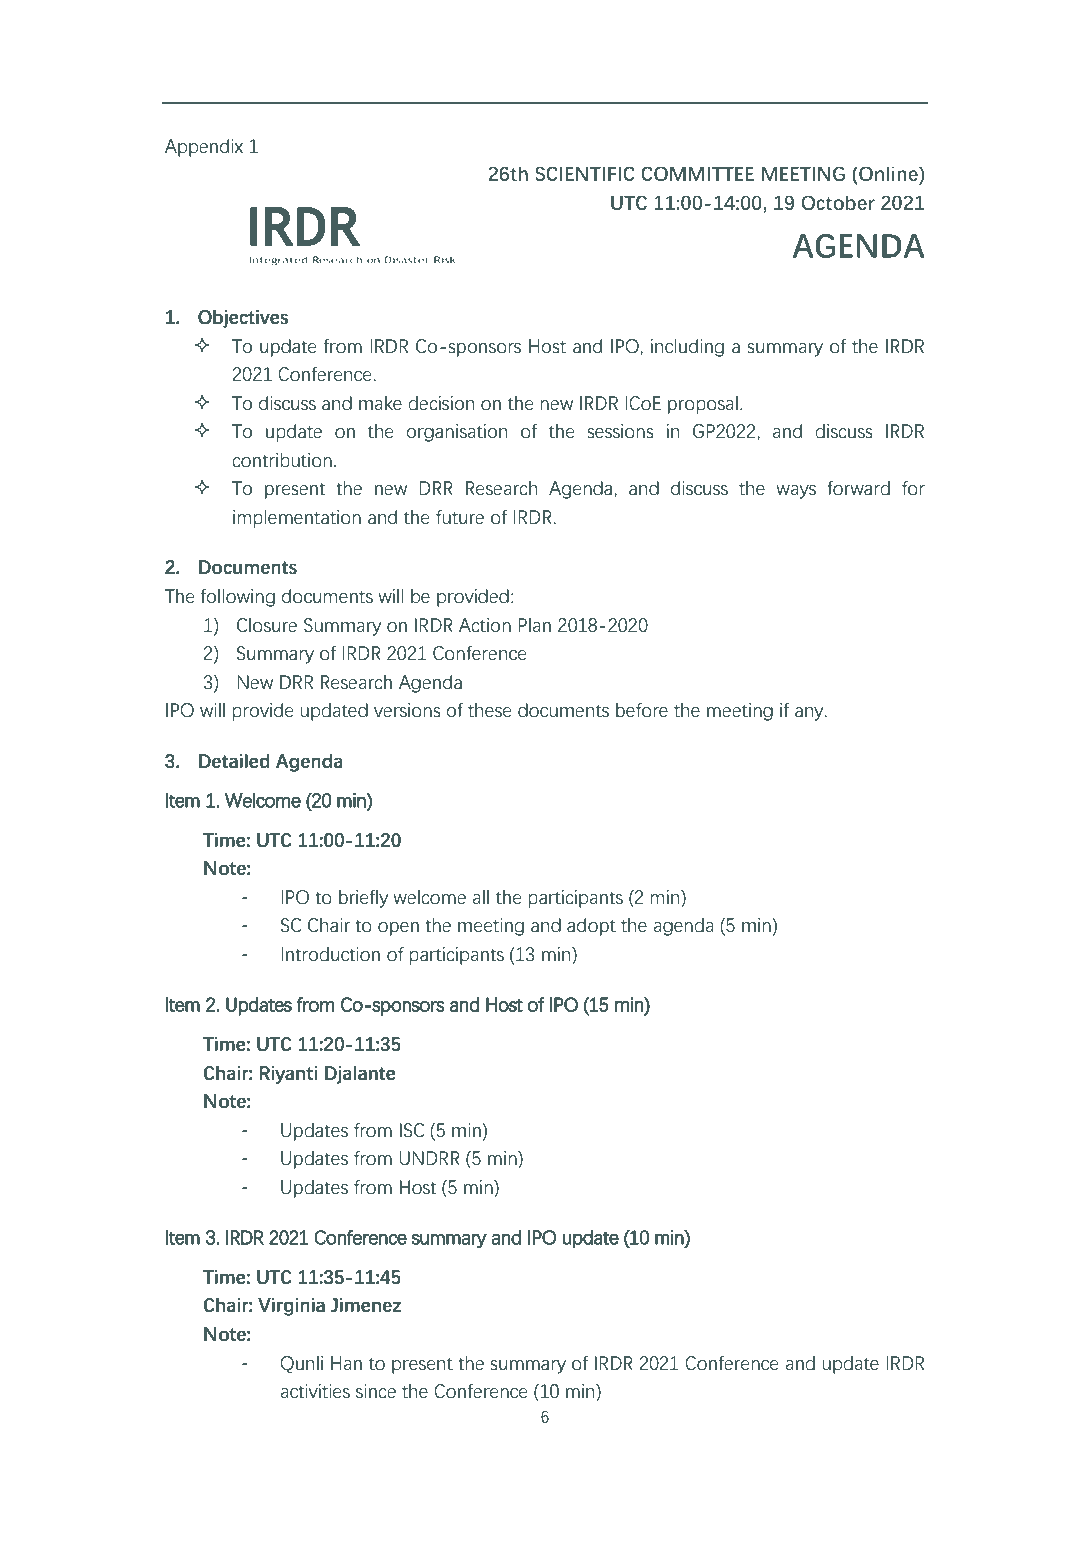 This document has height=1541, width=1090. What do you see at coordinates (489, 710) in the document?
I see `these` at bounding box center [489, 710].
